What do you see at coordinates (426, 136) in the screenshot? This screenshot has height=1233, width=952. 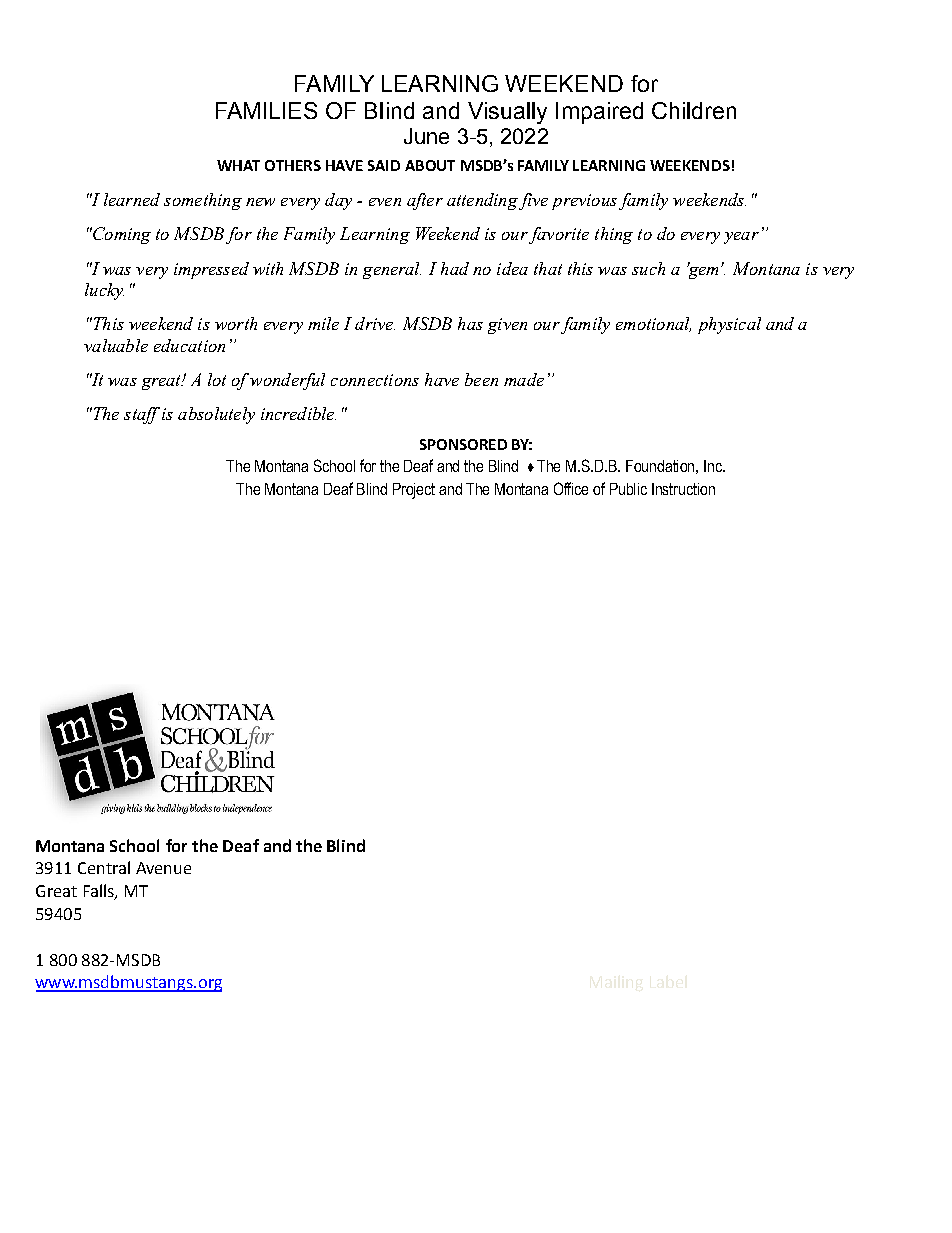 I see `June` at bounding box center [426, 136].
